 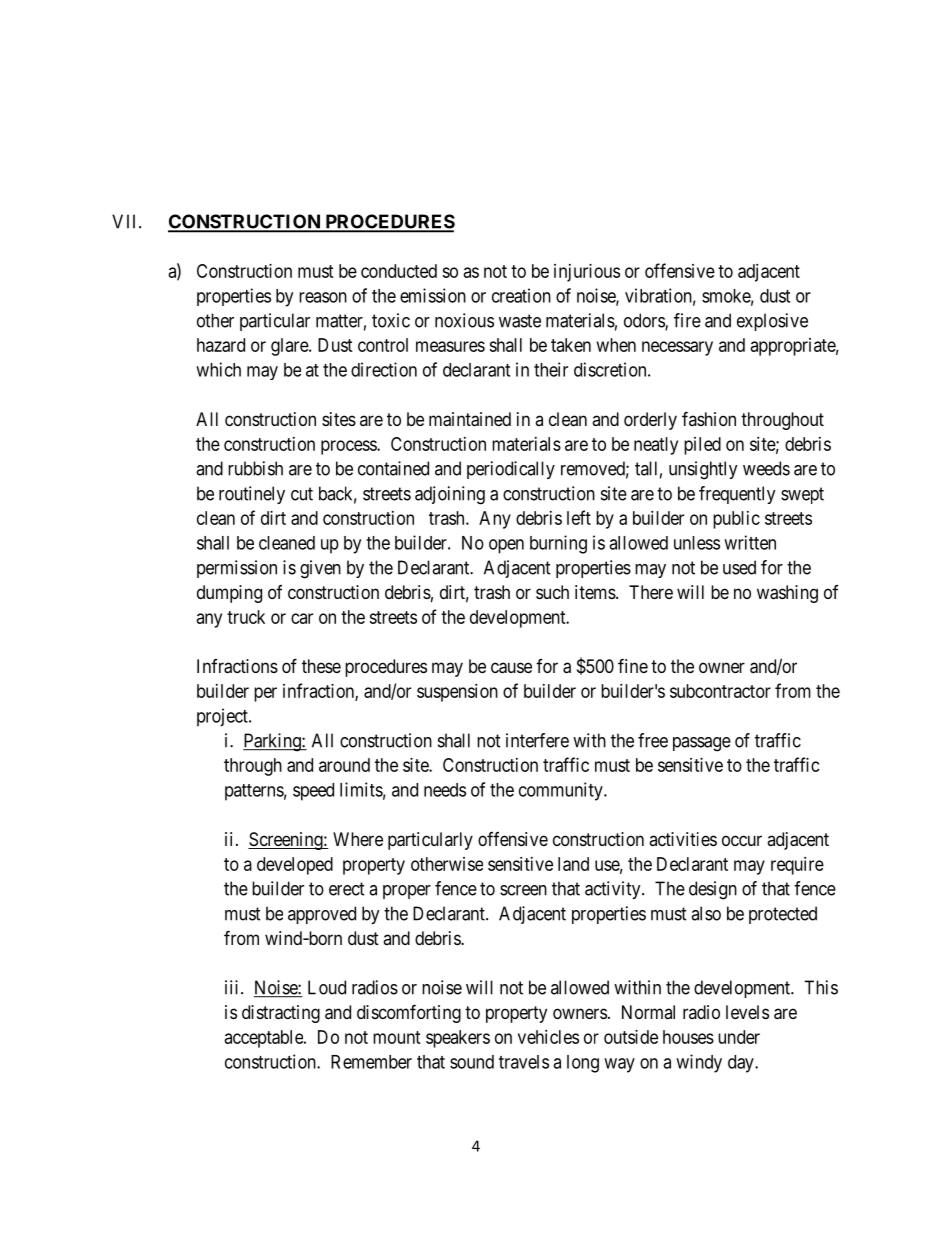 I want to click on needs, so click(x=445, y=790).
